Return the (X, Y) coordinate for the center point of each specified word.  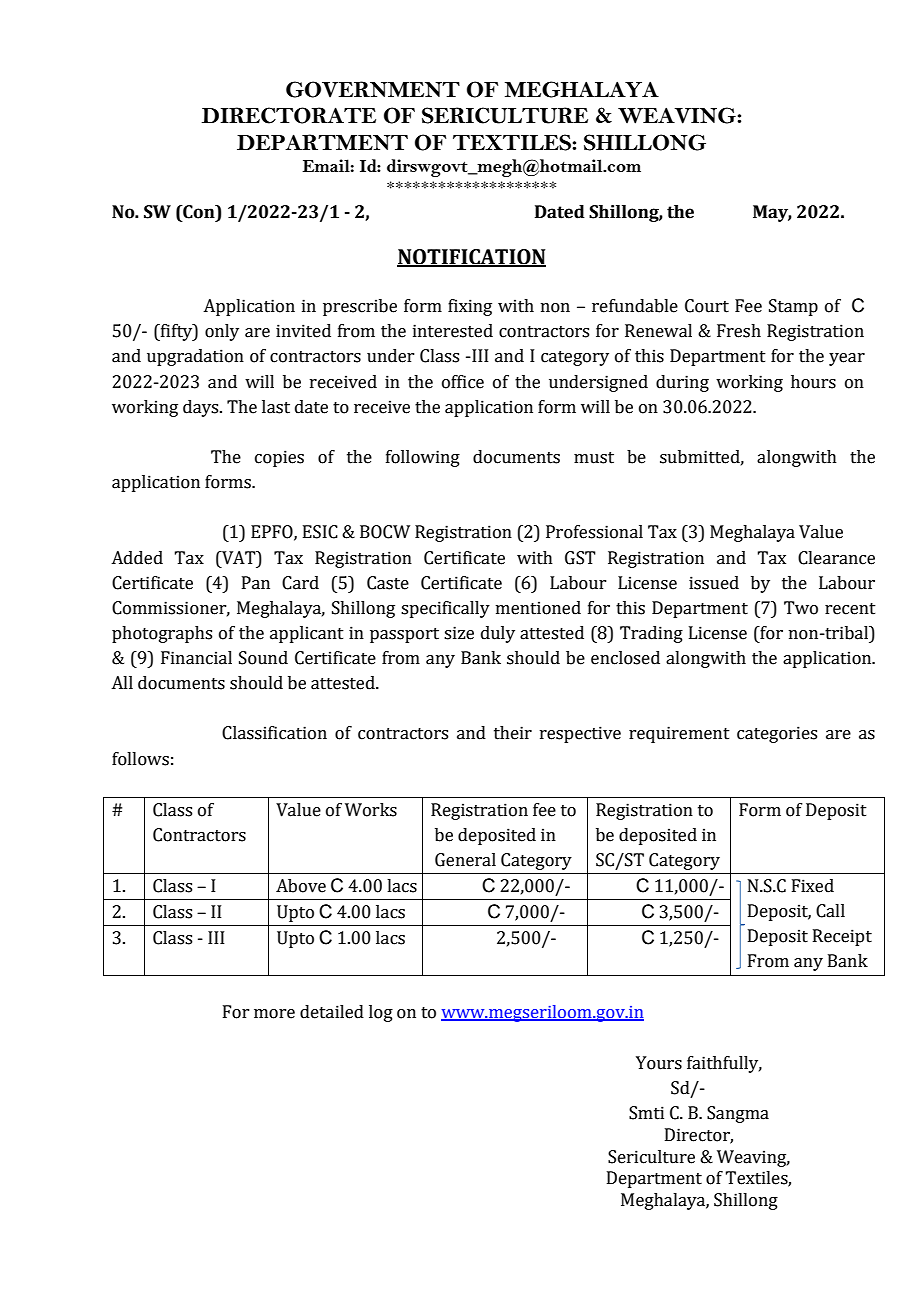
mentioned (538, 608)
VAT (239, 558)
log (381, 1013)
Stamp (793, 307)
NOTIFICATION (471, 258)
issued (714, 583)
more (274, 1014)
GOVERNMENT (373, 89)
